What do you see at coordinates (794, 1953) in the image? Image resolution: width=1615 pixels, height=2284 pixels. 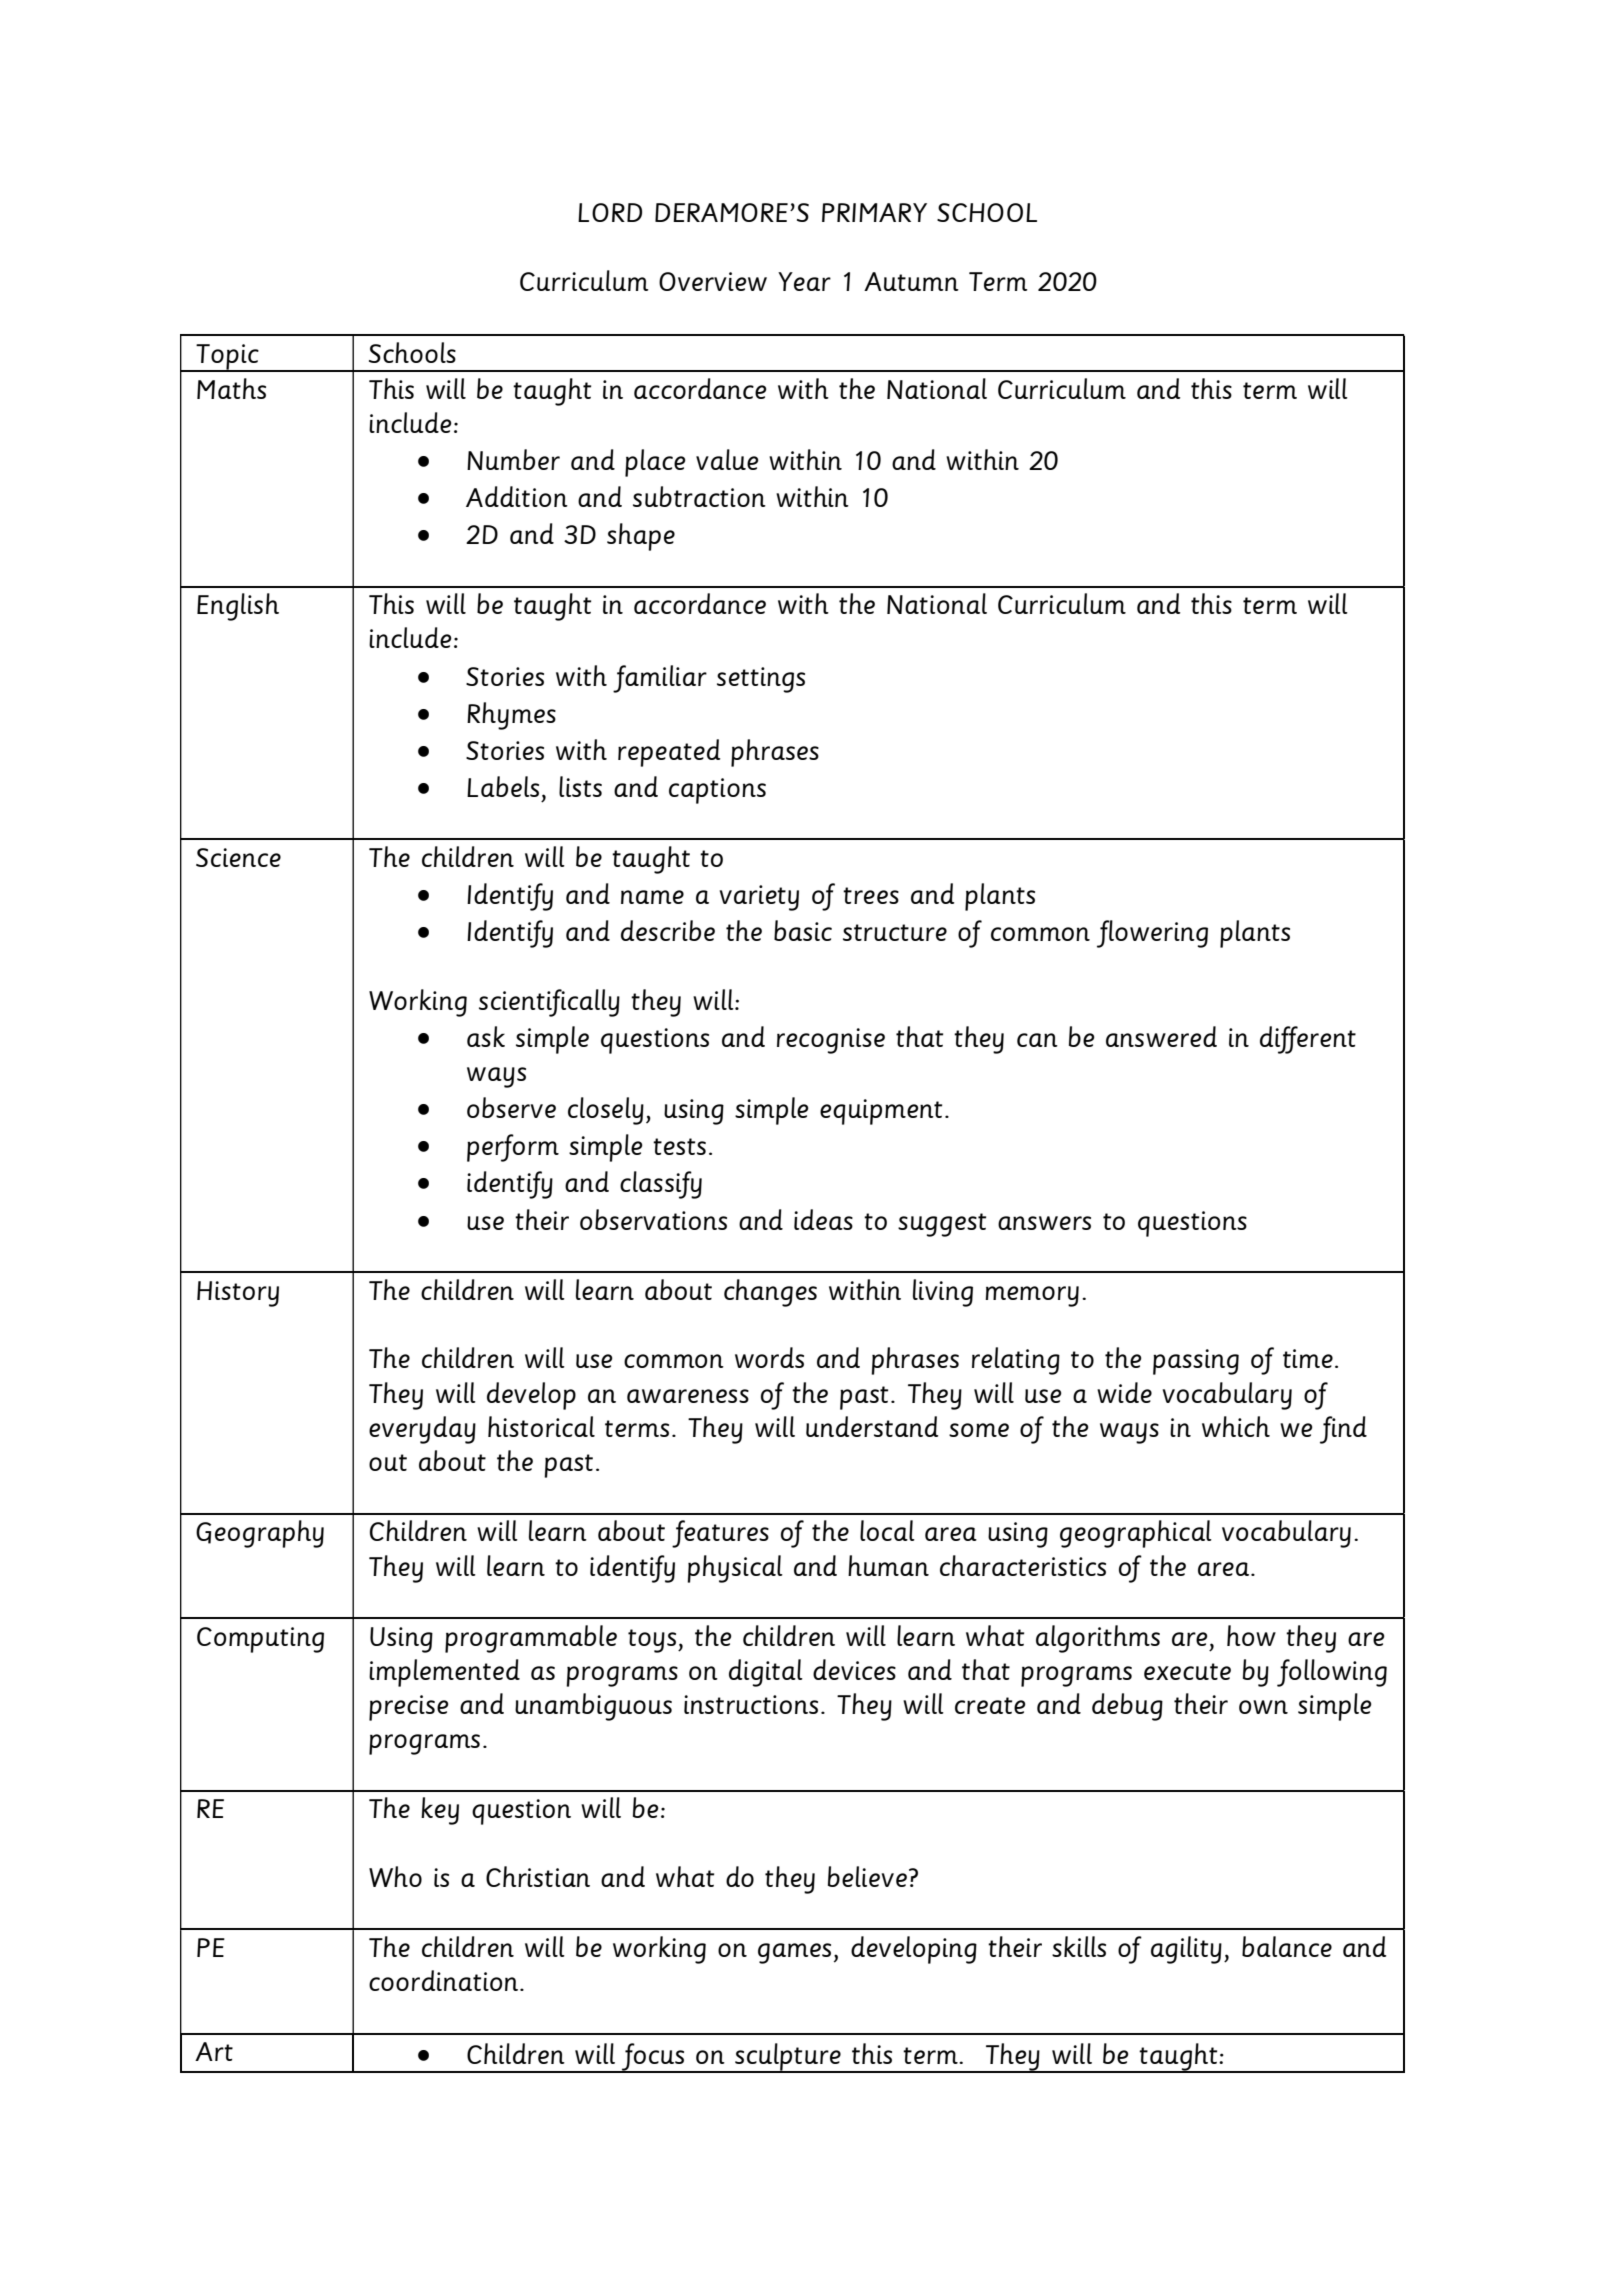 I see `games` at bounding box center [794, 1953].
